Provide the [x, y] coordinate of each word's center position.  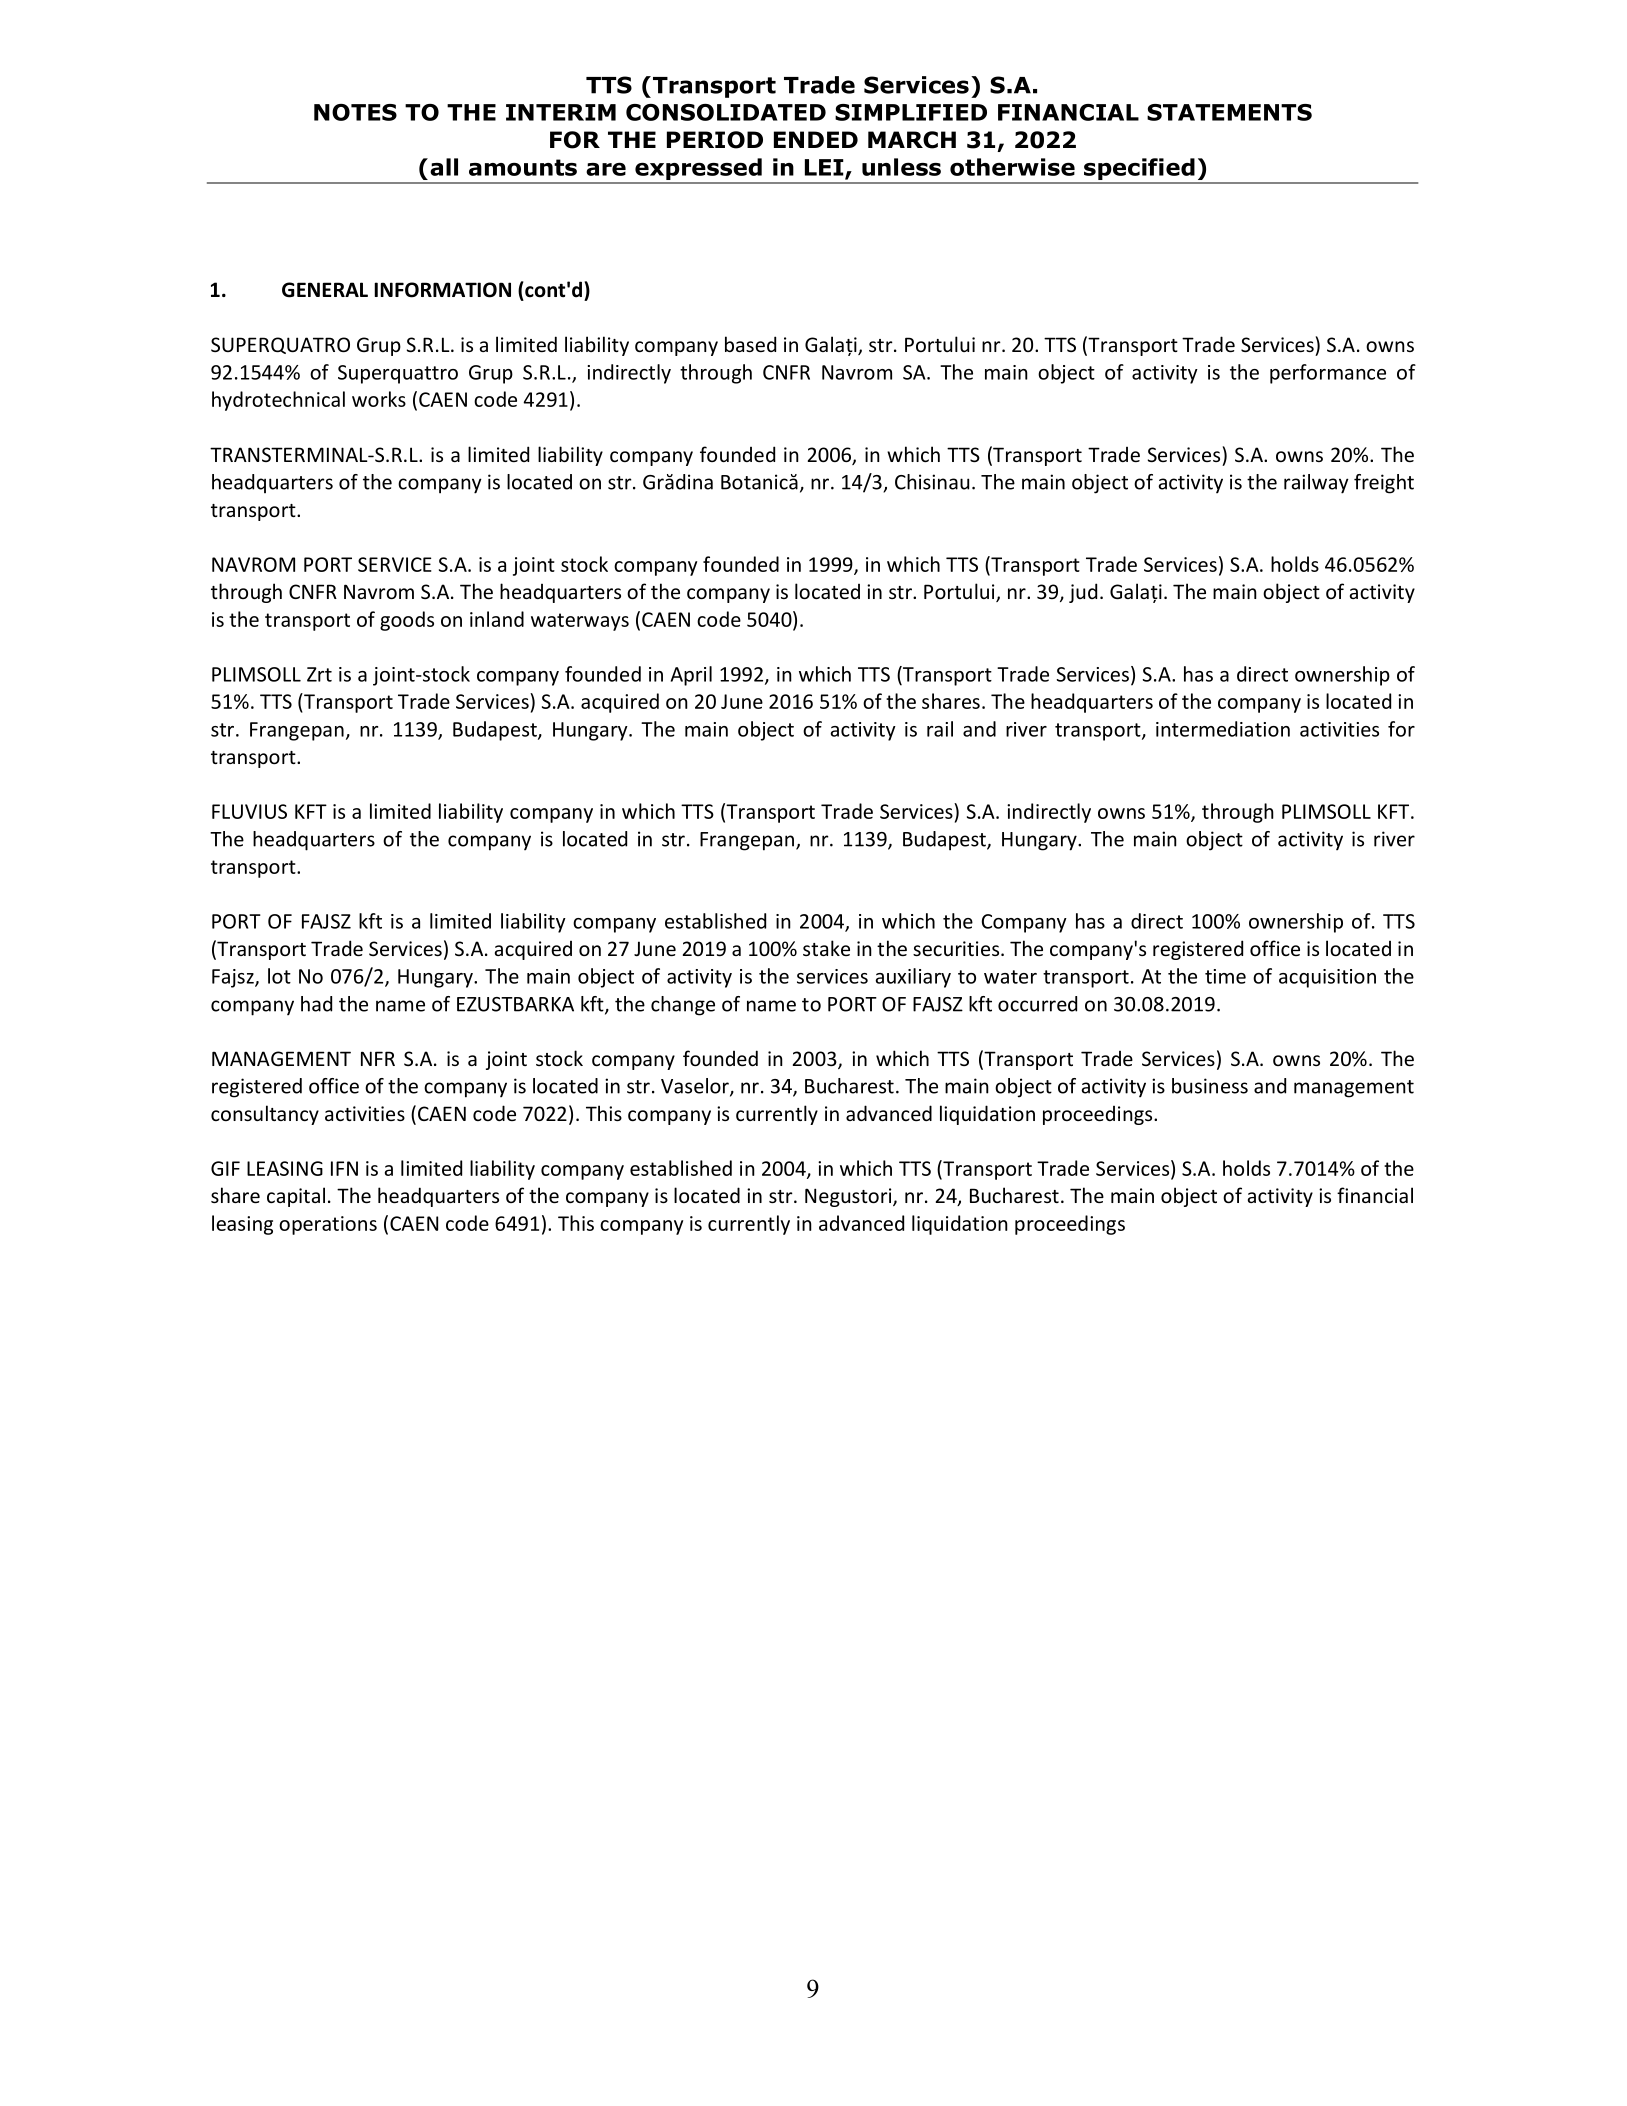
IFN [344, 1168]
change [683, 1006]
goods [407, 621]
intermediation [1223, 729]
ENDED [816, 139]
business [1210, 1086]
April [691, 676]
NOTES [355, 112]
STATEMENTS [1229, 112]
